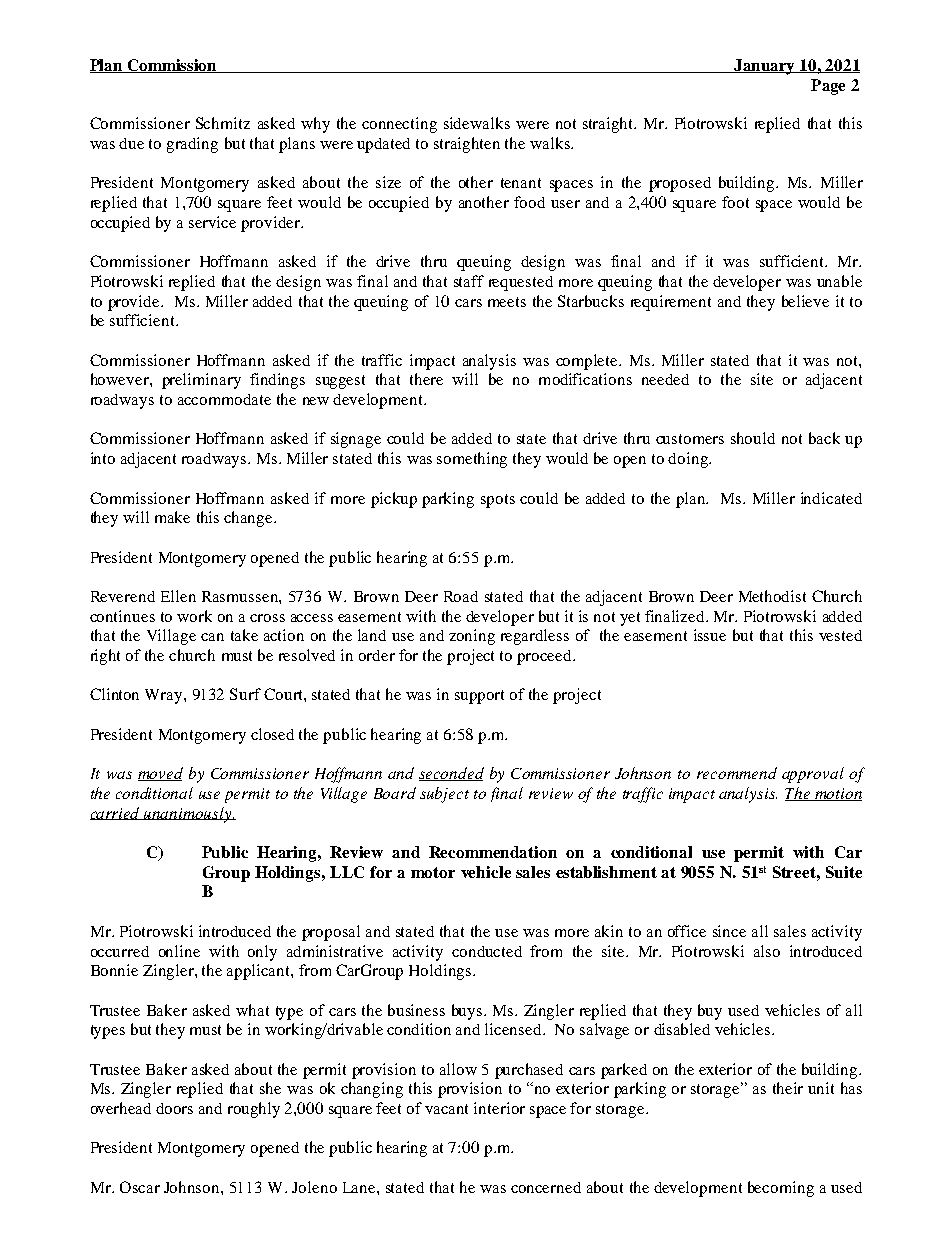 The image size is (952, 1233). I want to click on doors, so click(174, 1108).
